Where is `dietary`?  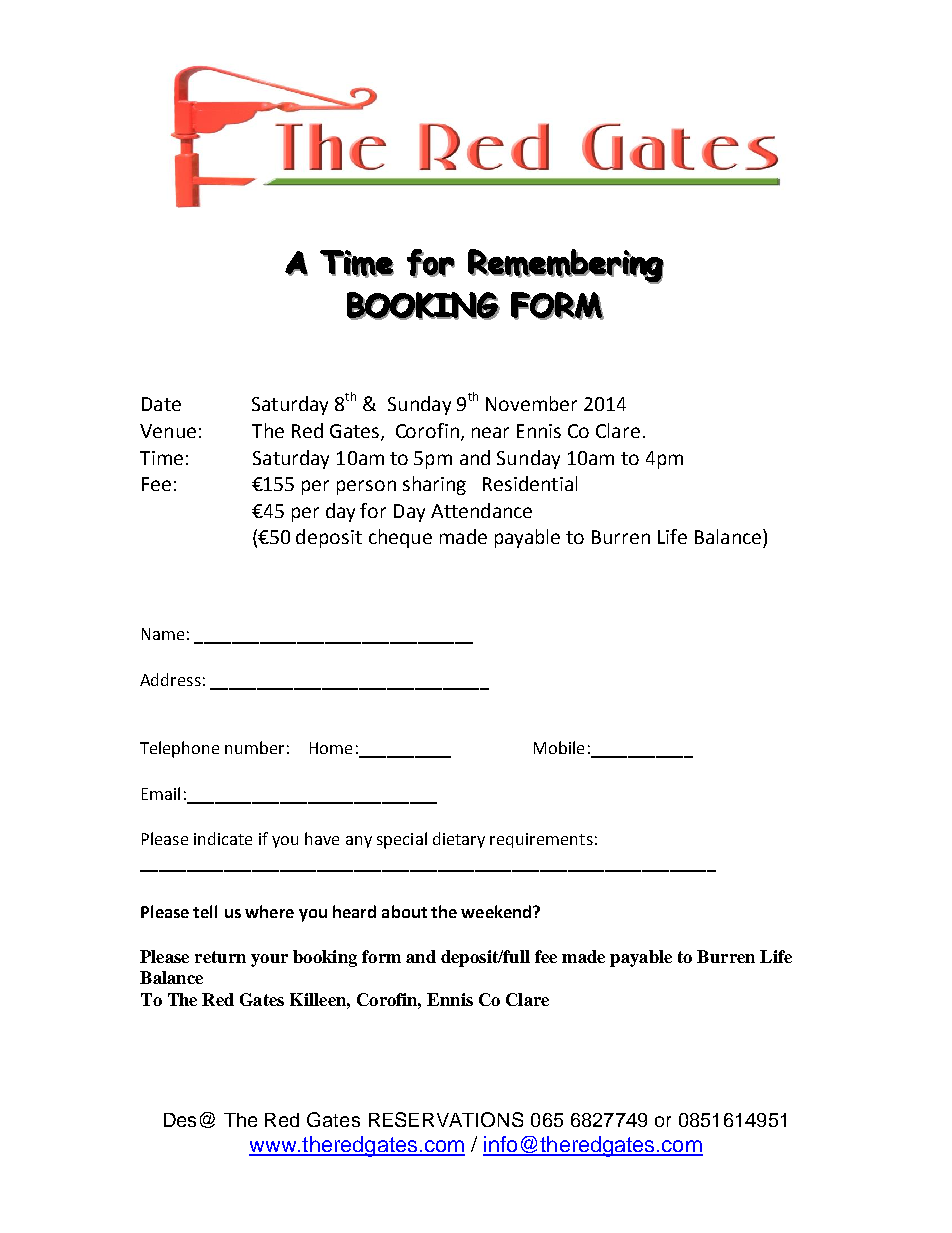 dietary is located at coordinates (459, 840).
